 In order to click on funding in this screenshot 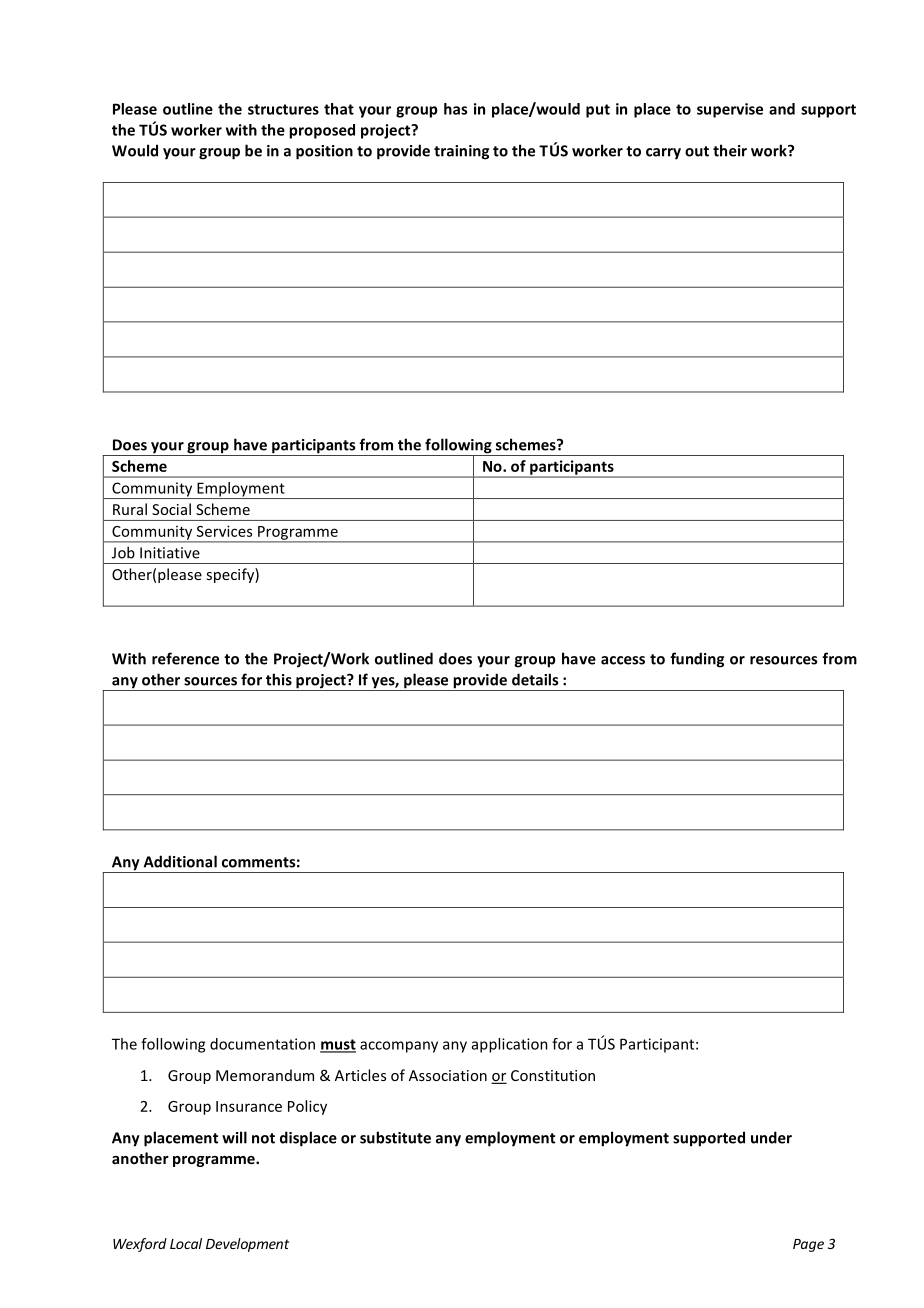, I will do `click(697, 660)`.
